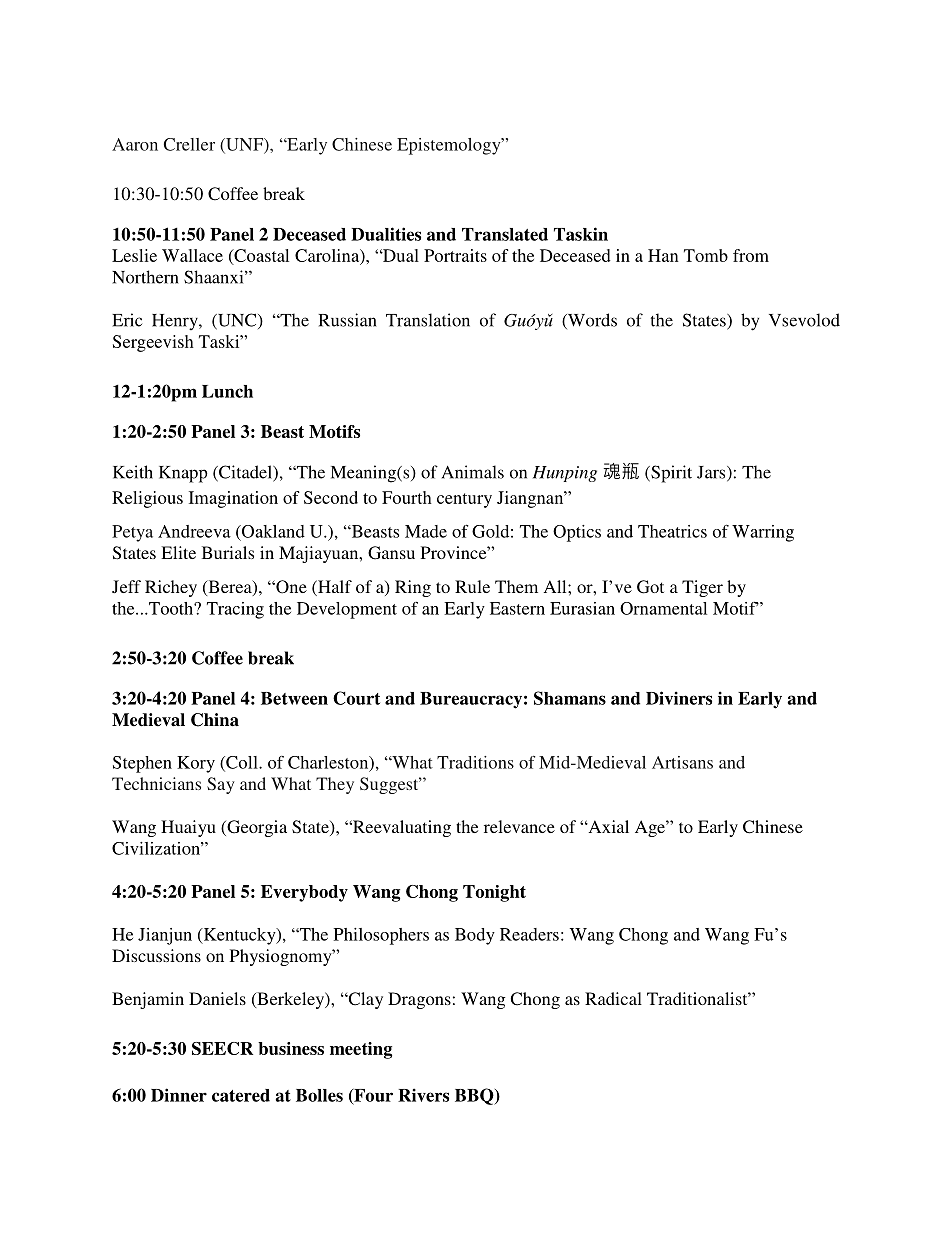 The image size is (952, 1233). I want to click on Translation, so click(428, 320).
